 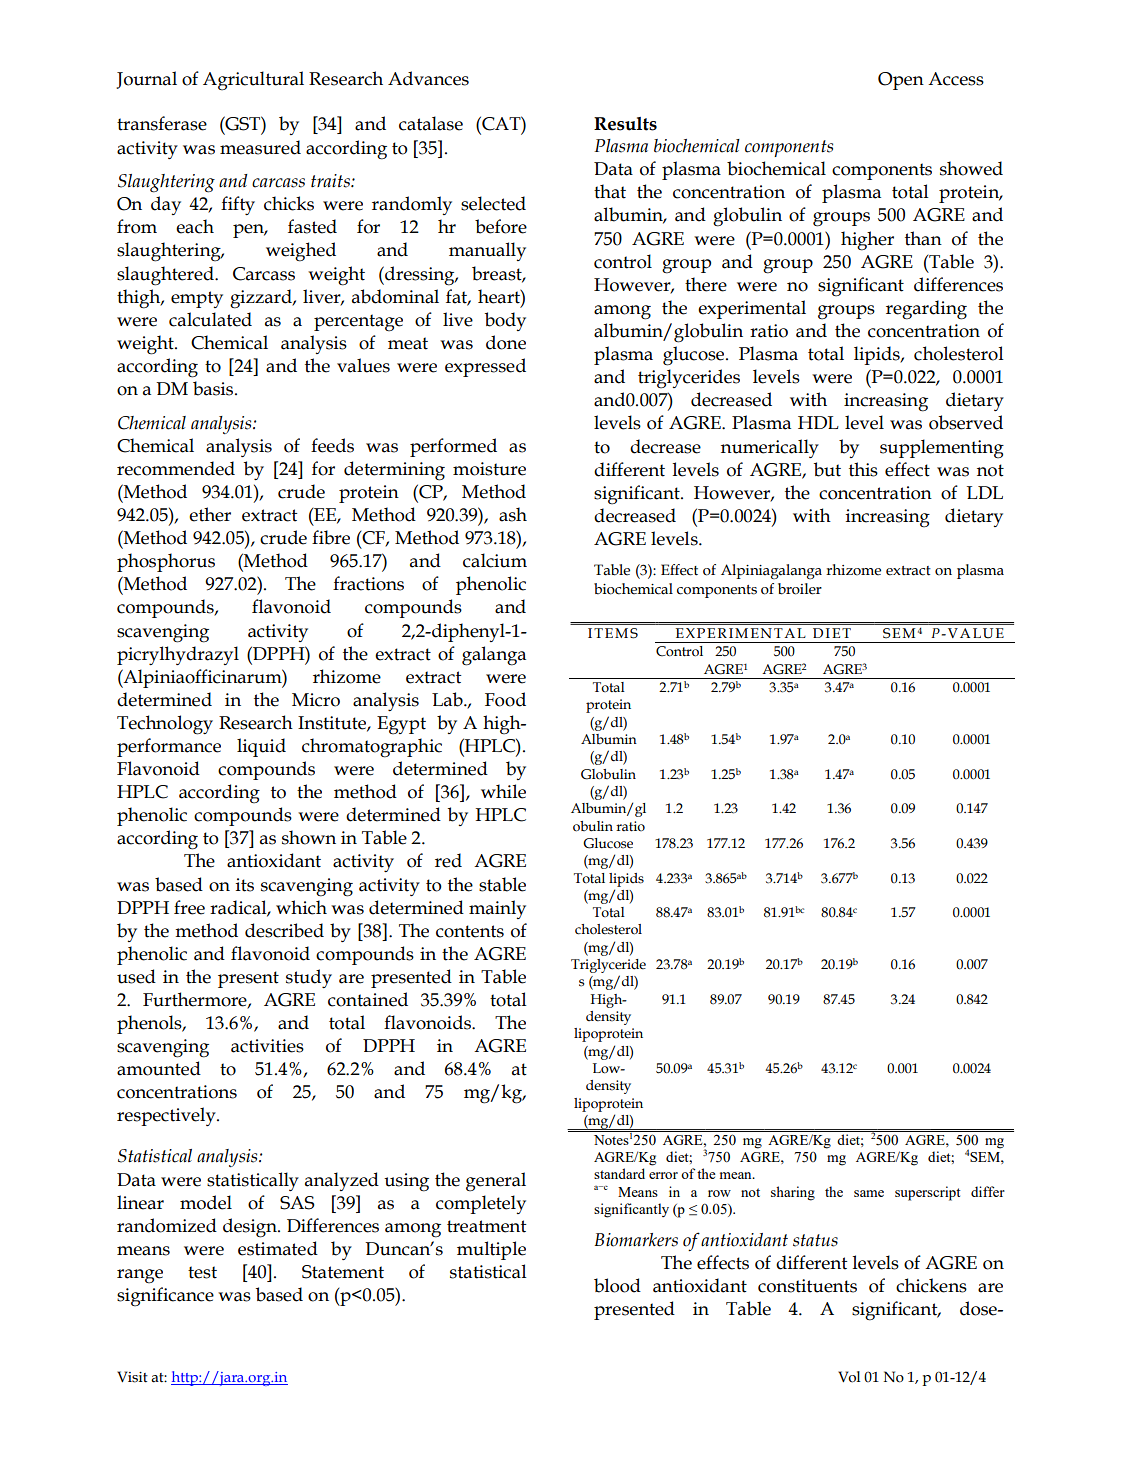 I want to click on mainly, so click(x=497, y=909).
